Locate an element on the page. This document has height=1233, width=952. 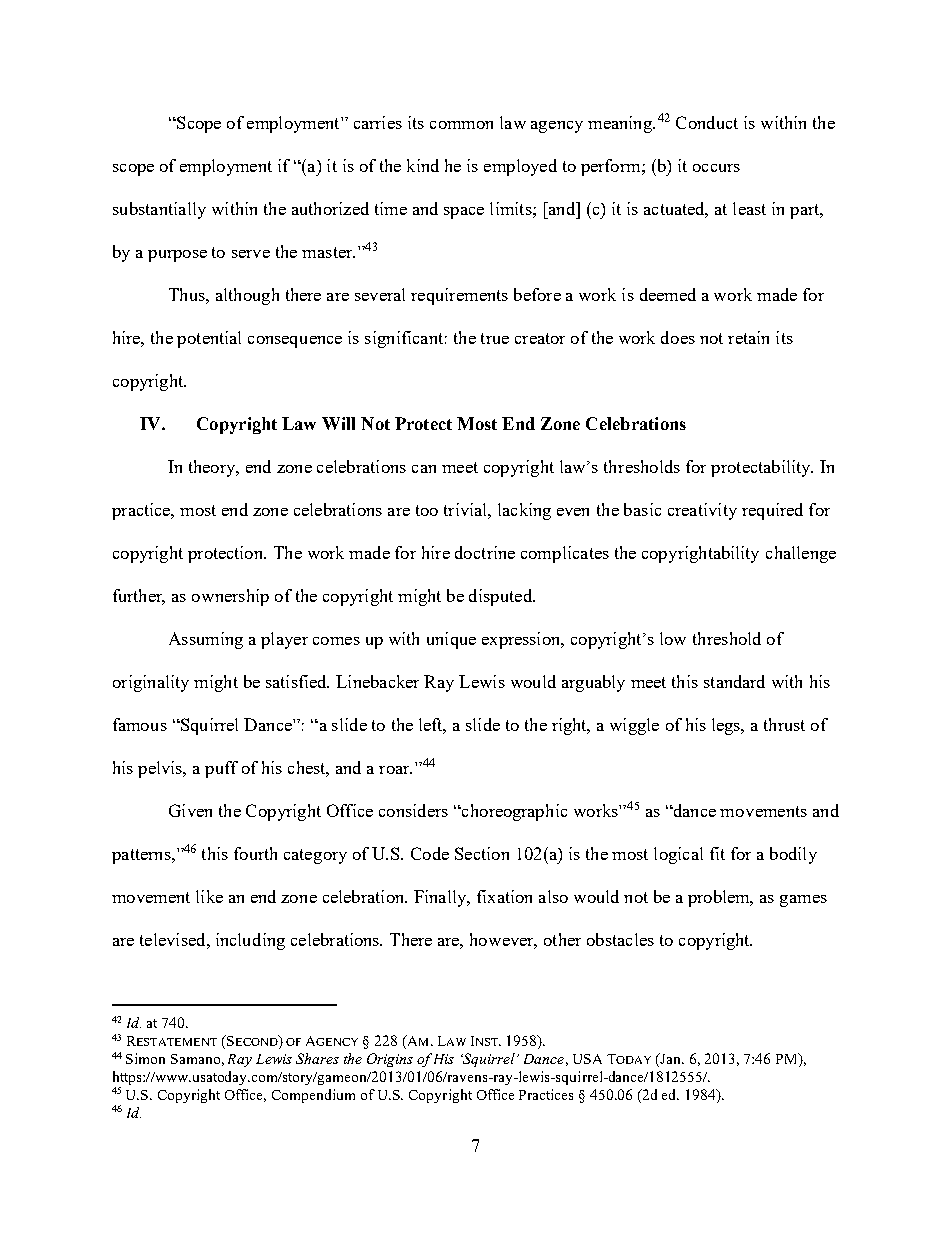
legs is located at coordinates (727, 726).
